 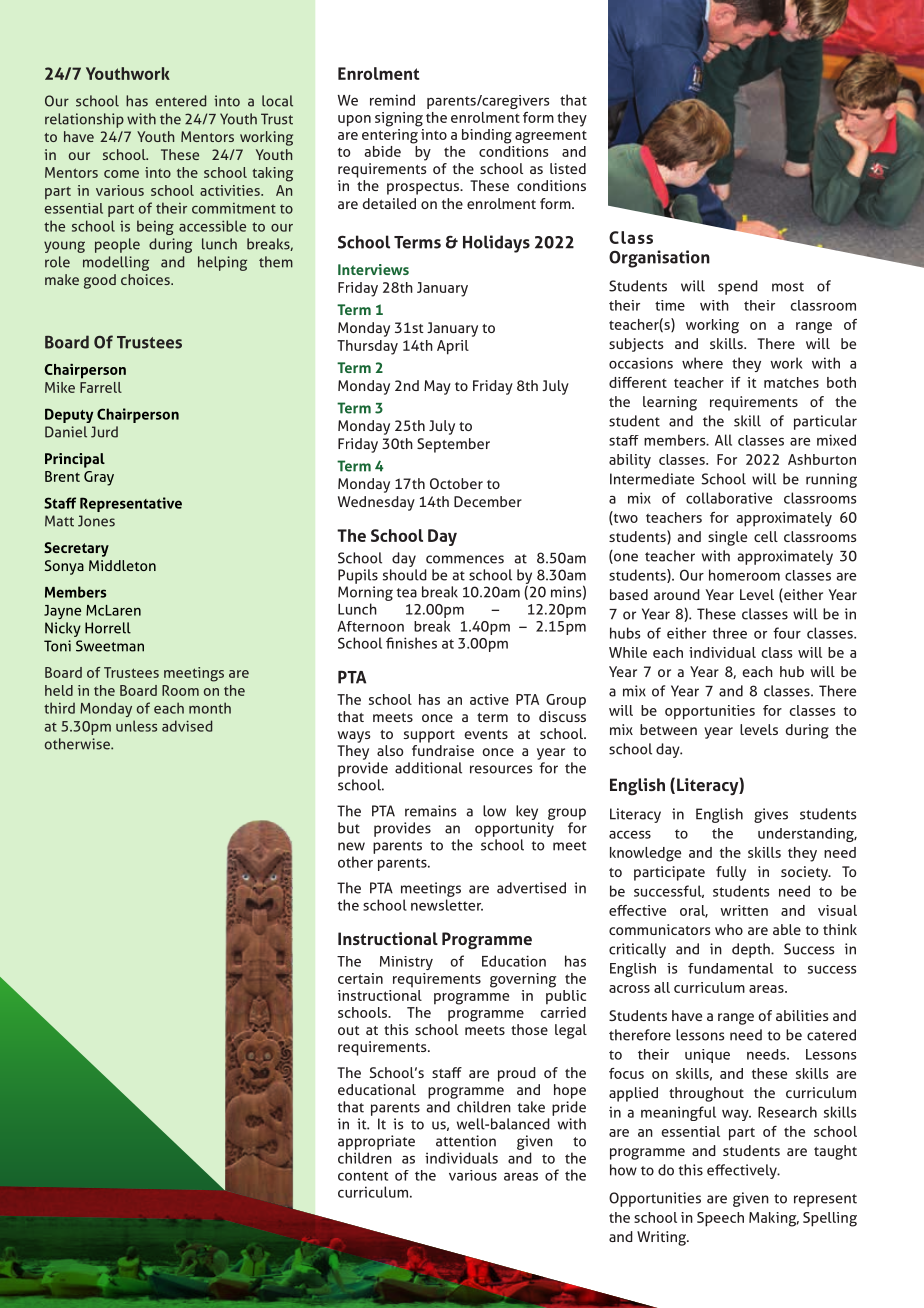 What do you see at coordinates (568, 168) in the screenshot?
I see `listed` at bounding box center [568, 168].
